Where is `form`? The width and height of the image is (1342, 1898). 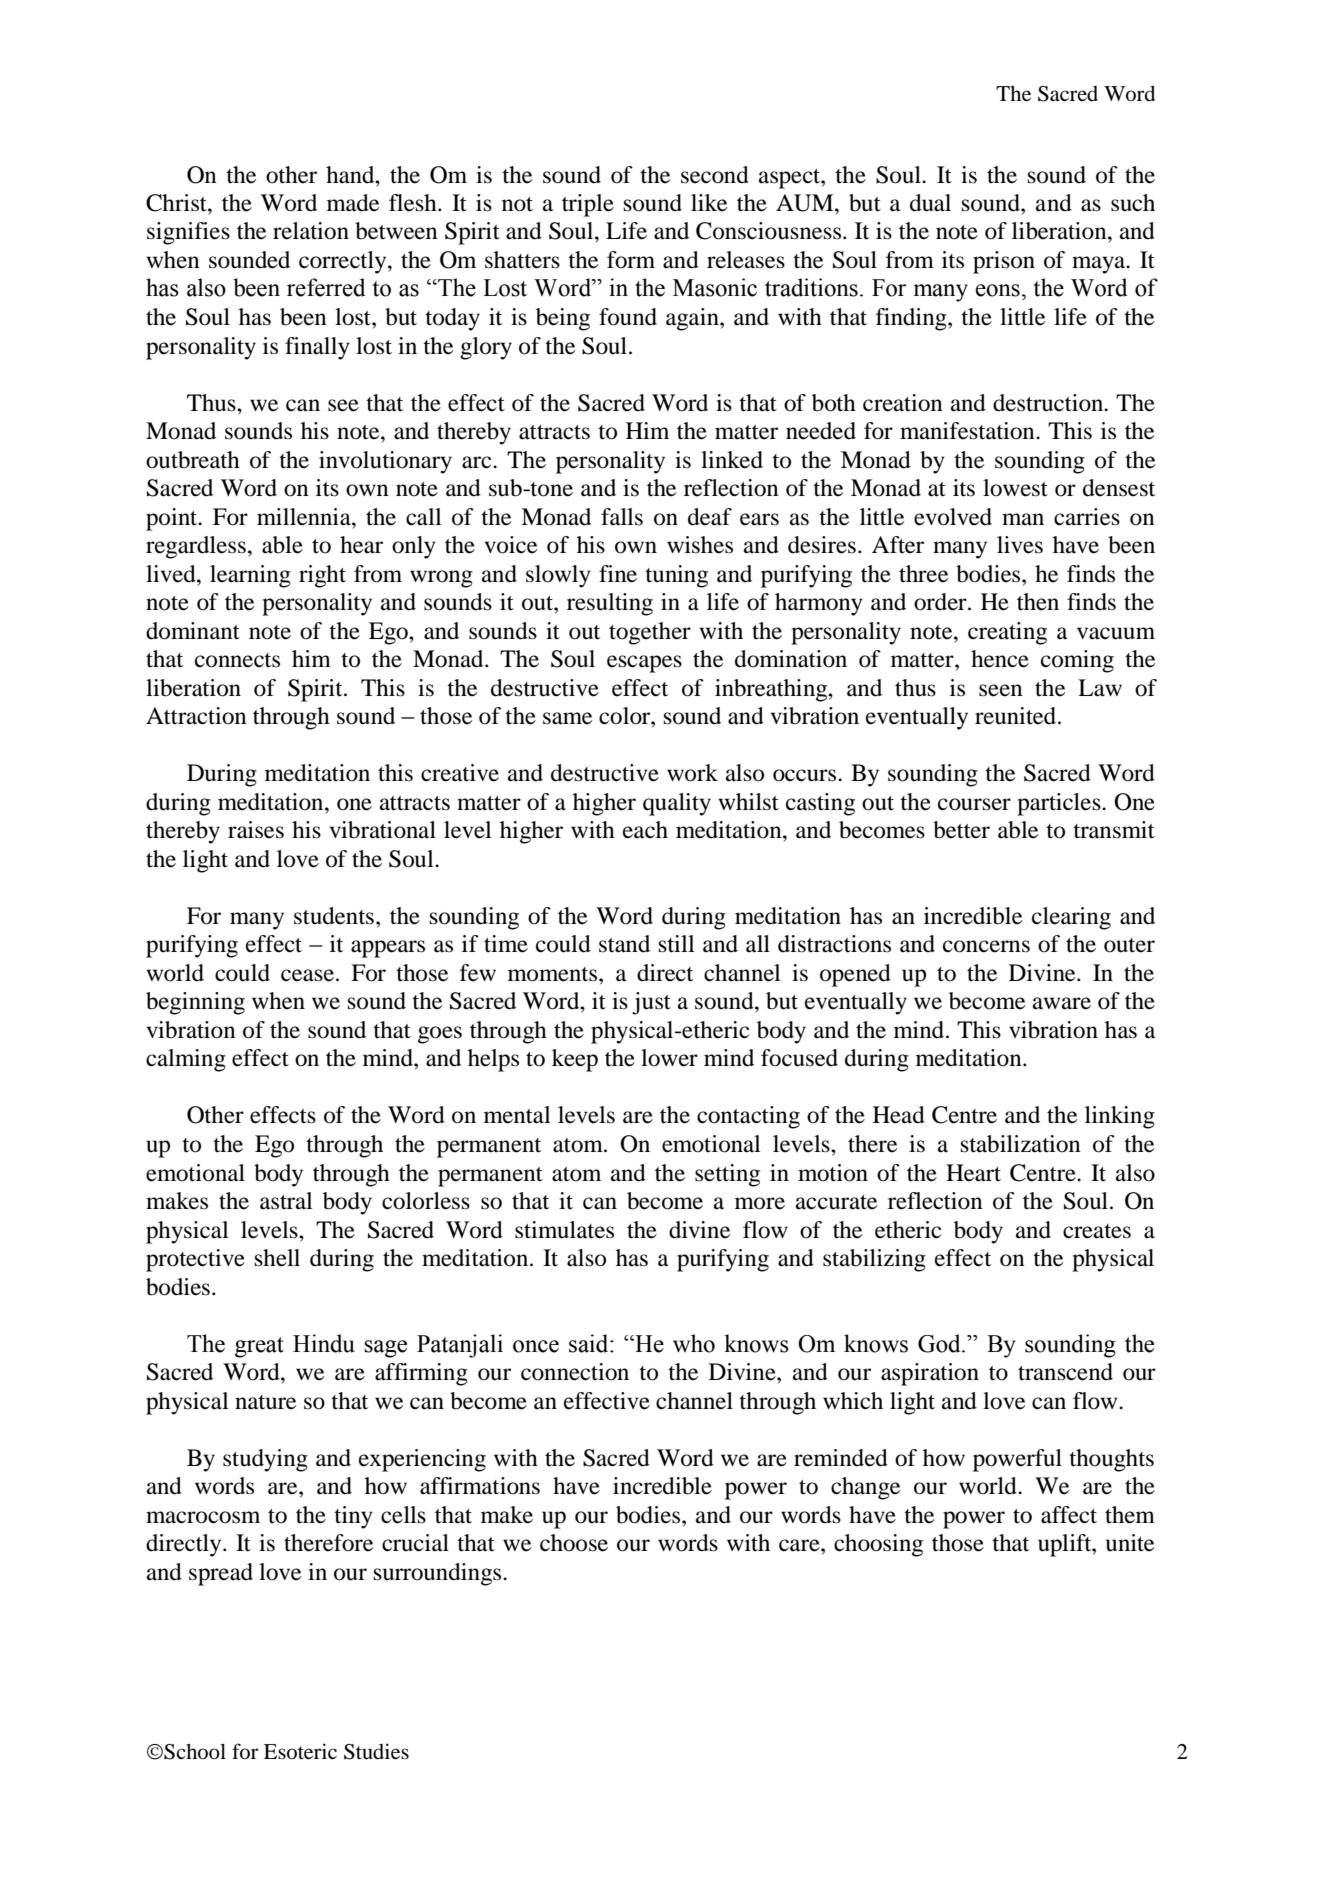
form is located at coordinates (631, 260).
